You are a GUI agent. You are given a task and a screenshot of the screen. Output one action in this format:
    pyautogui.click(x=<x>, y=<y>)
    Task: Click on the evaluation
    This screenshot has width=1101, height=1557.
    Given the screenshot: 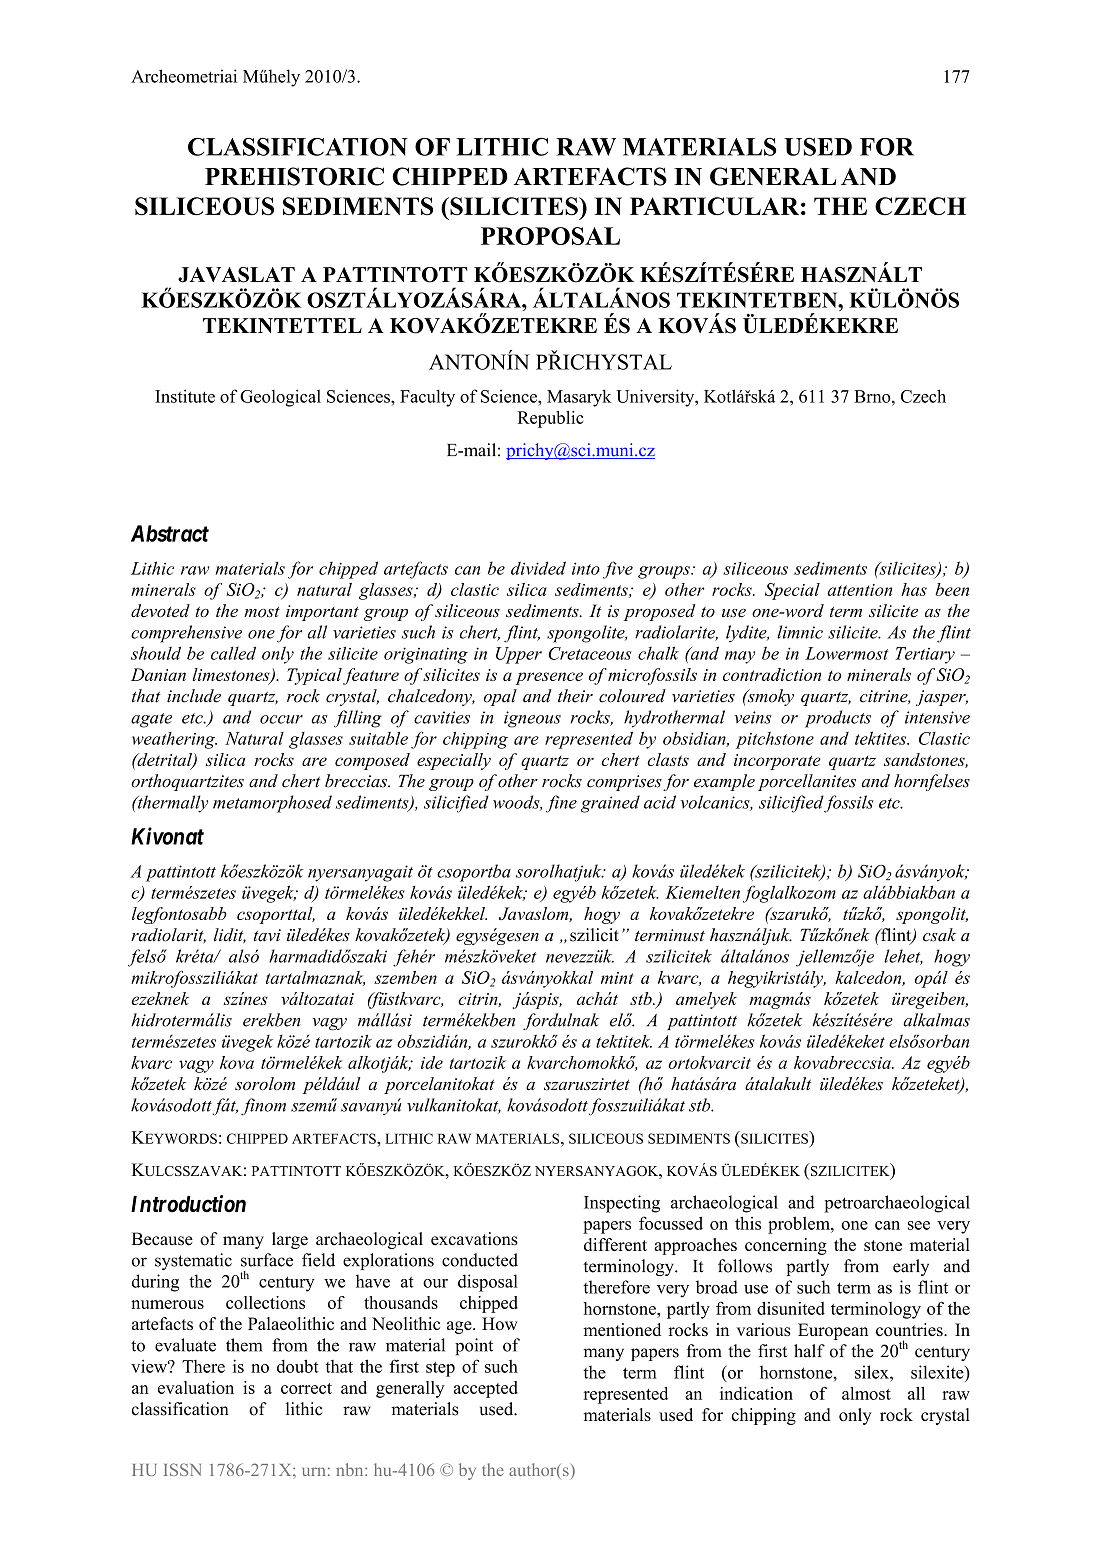 What is the action you would take?
    pyautogui.click(x=196, y=1387)
